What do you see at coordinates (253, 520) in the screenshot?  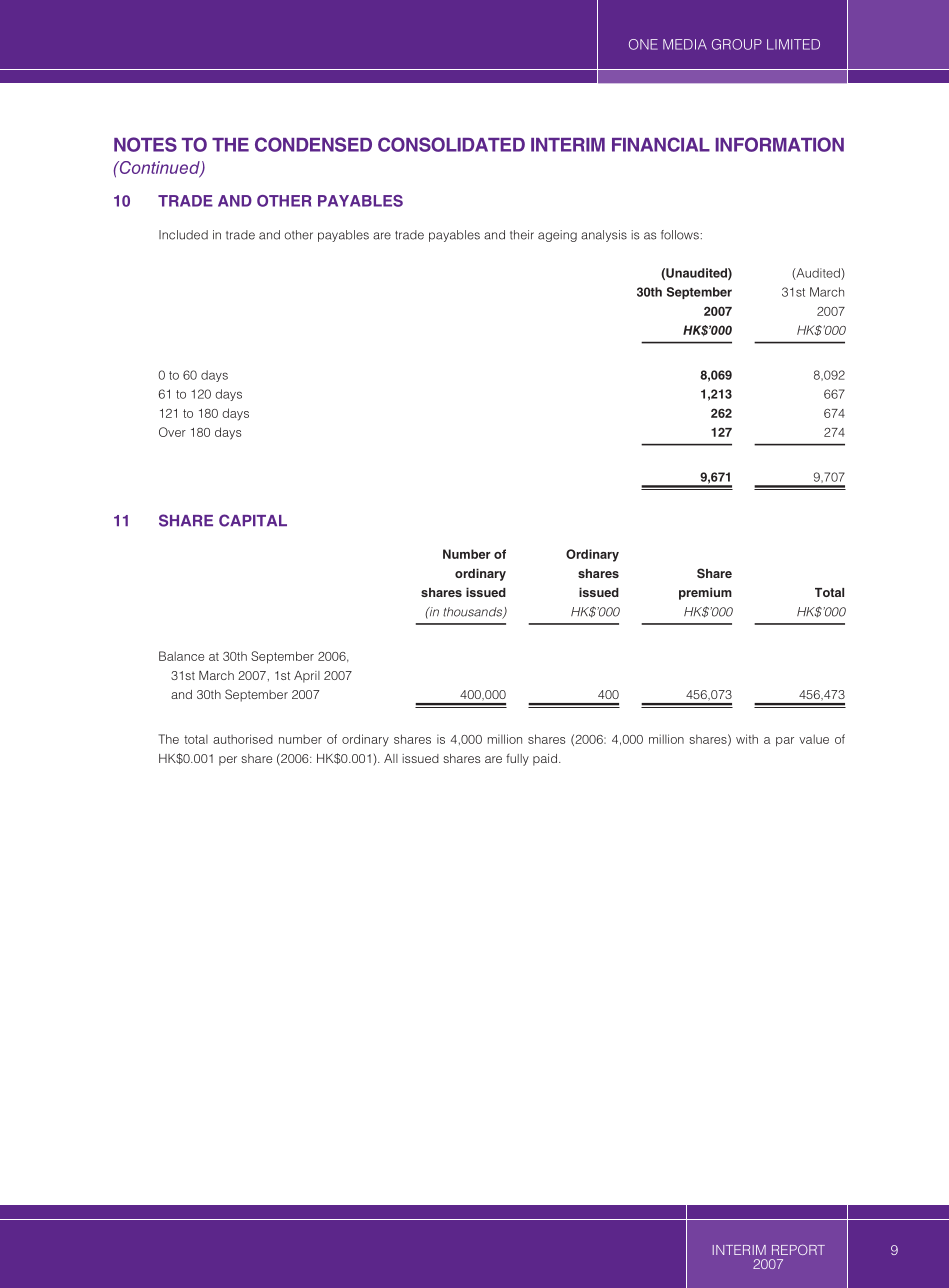 I see `CAPITAL` at bounding box center [253, 520].
